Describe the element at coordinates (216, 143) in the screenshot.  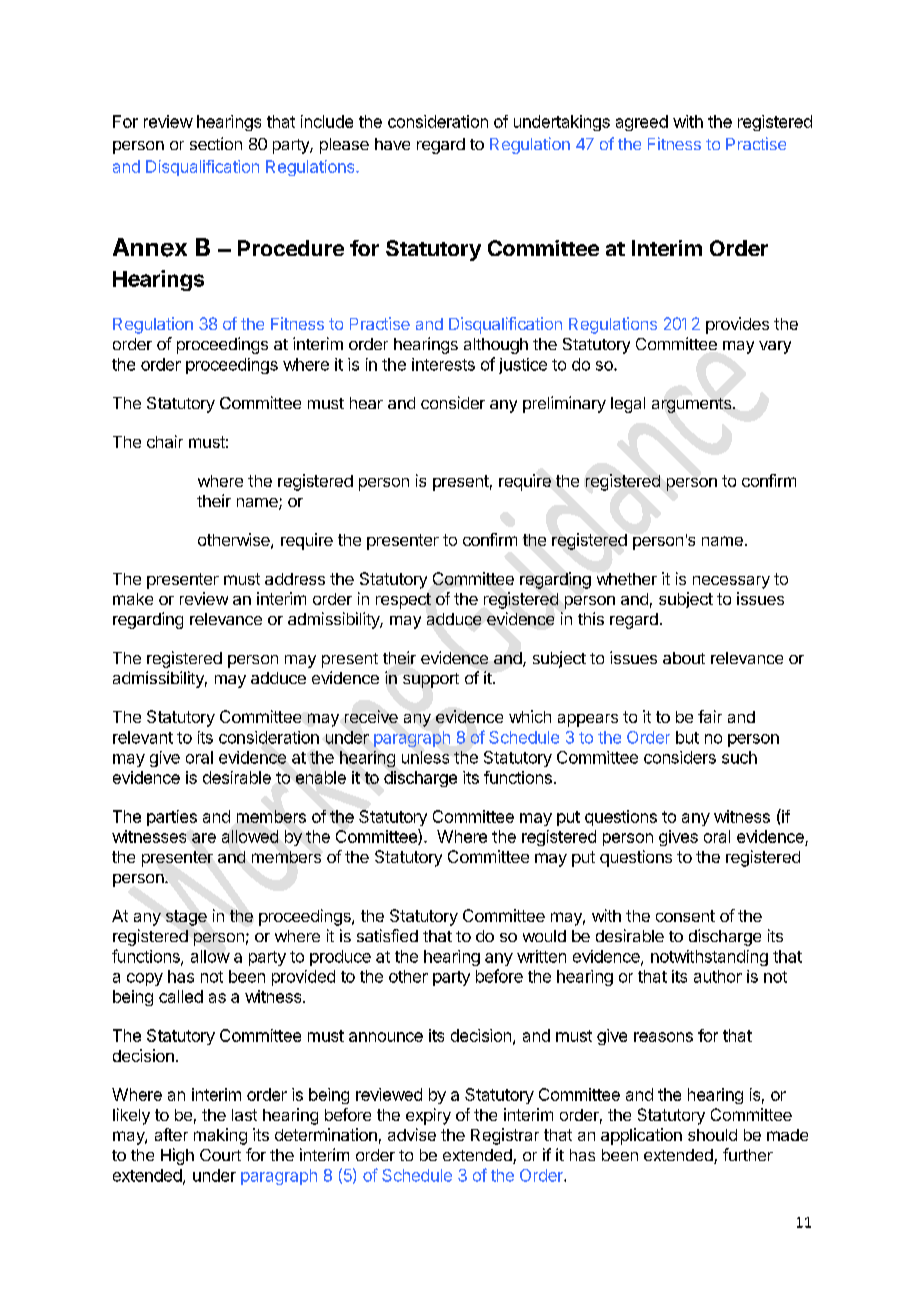
I see `section` at that location.
